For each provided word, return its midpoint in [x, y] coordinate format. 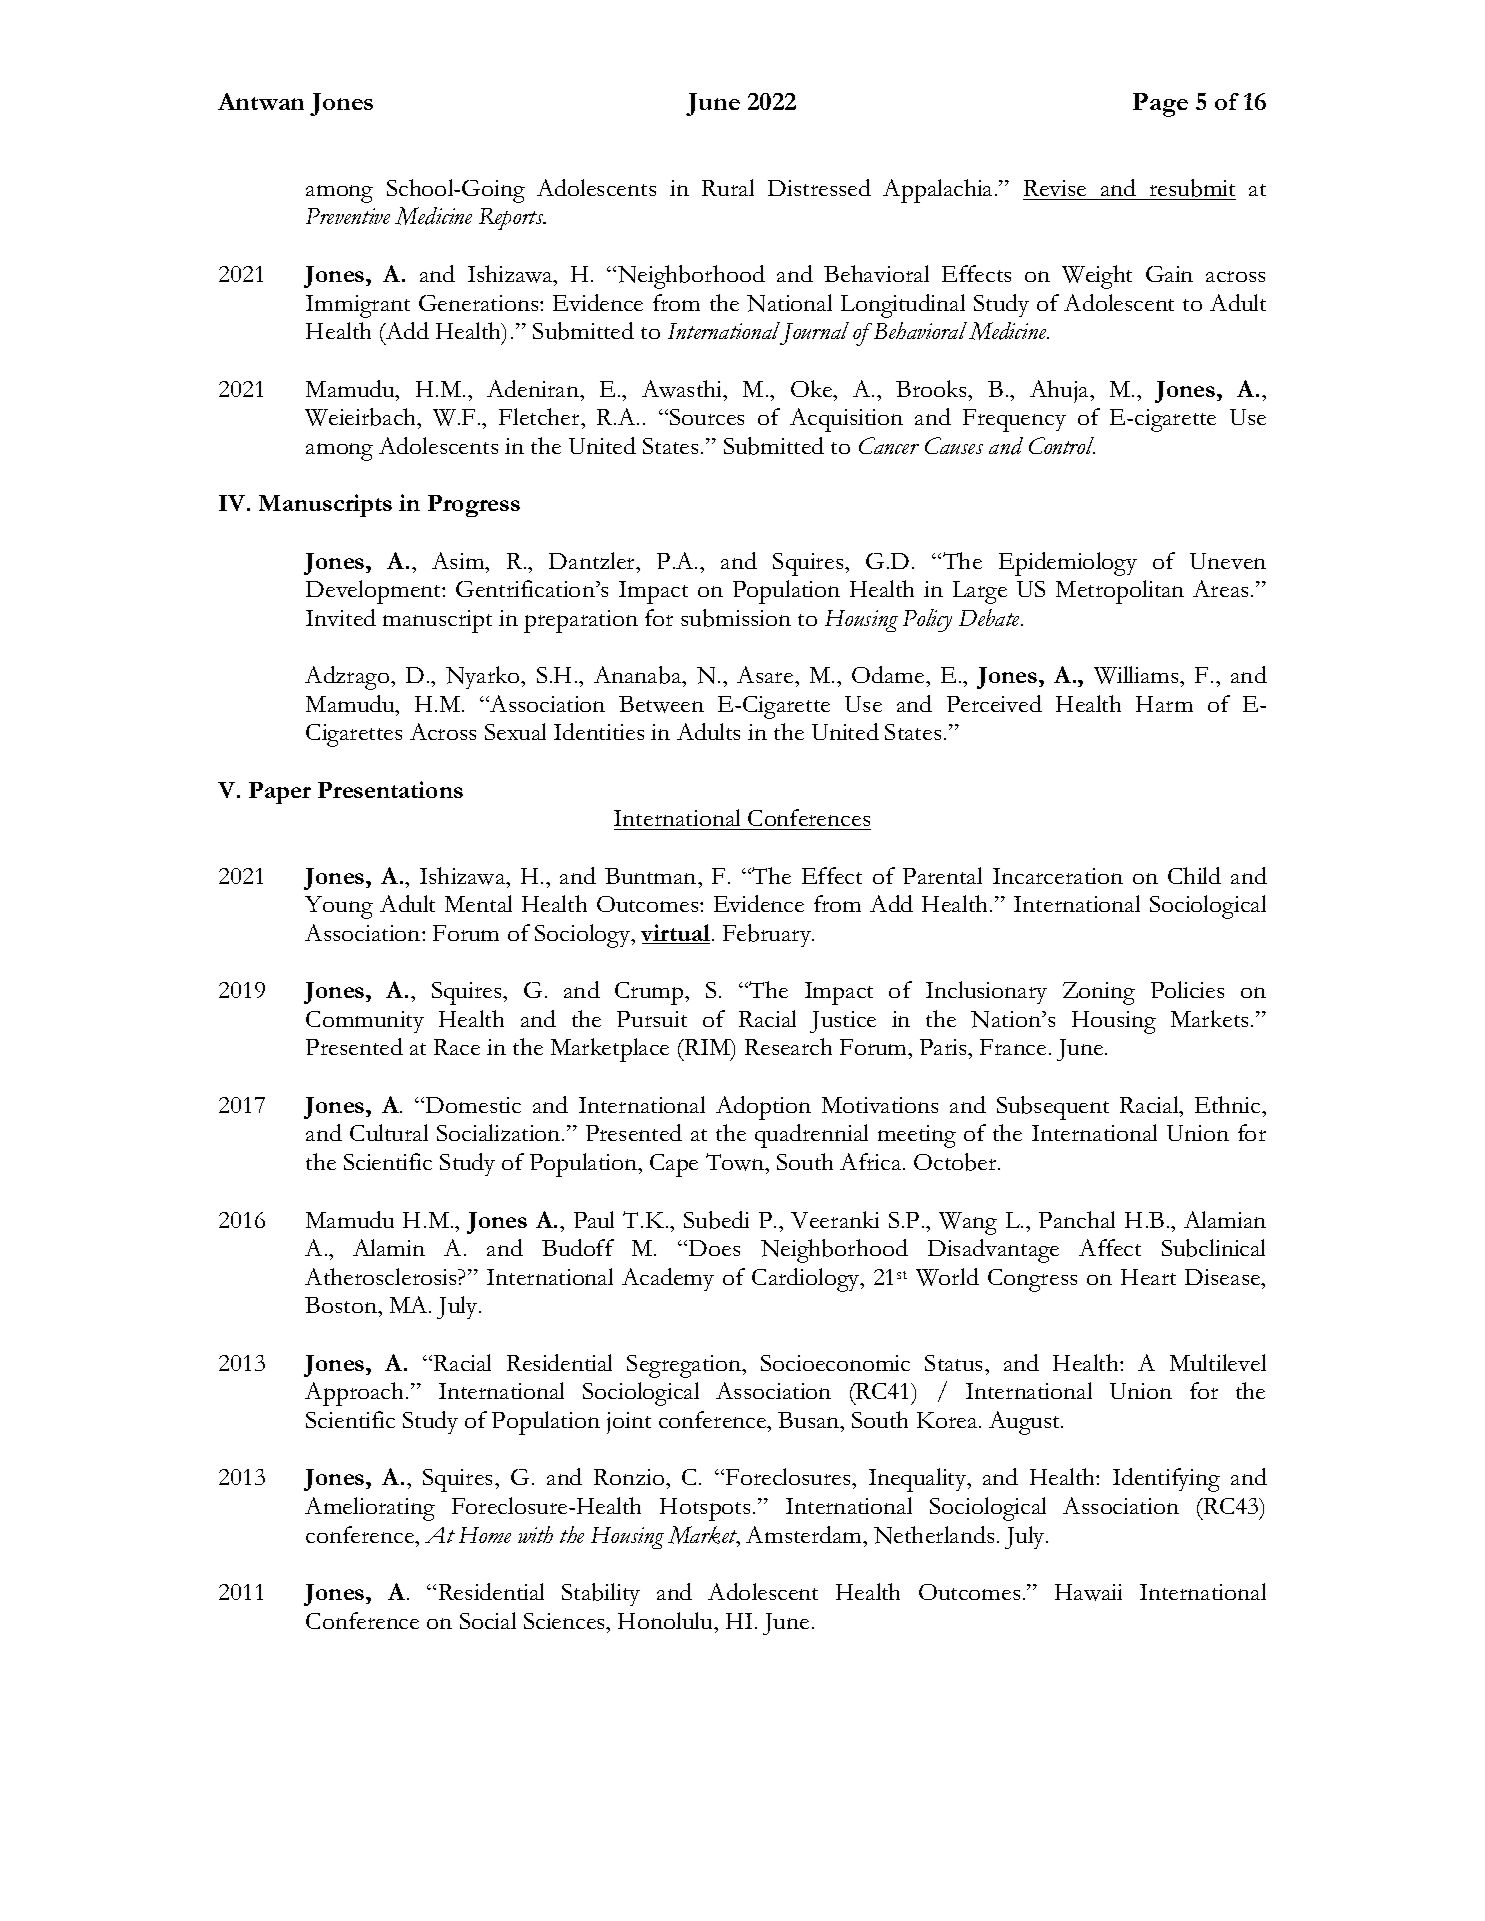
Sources [707, 417]
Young [339, 907]
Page [1160, 105]
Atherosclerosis [382, 1276]
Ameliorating [370, 1509]
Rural [728, 187]
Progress [474, 506]
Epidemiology [1068, 564]
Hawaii [1088, 1592]
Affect [1110, 1247]
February [768, 935]
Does [714, 1248]
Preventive [348, 216]
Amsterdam [805, 1534]
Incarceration [1058, 876]
